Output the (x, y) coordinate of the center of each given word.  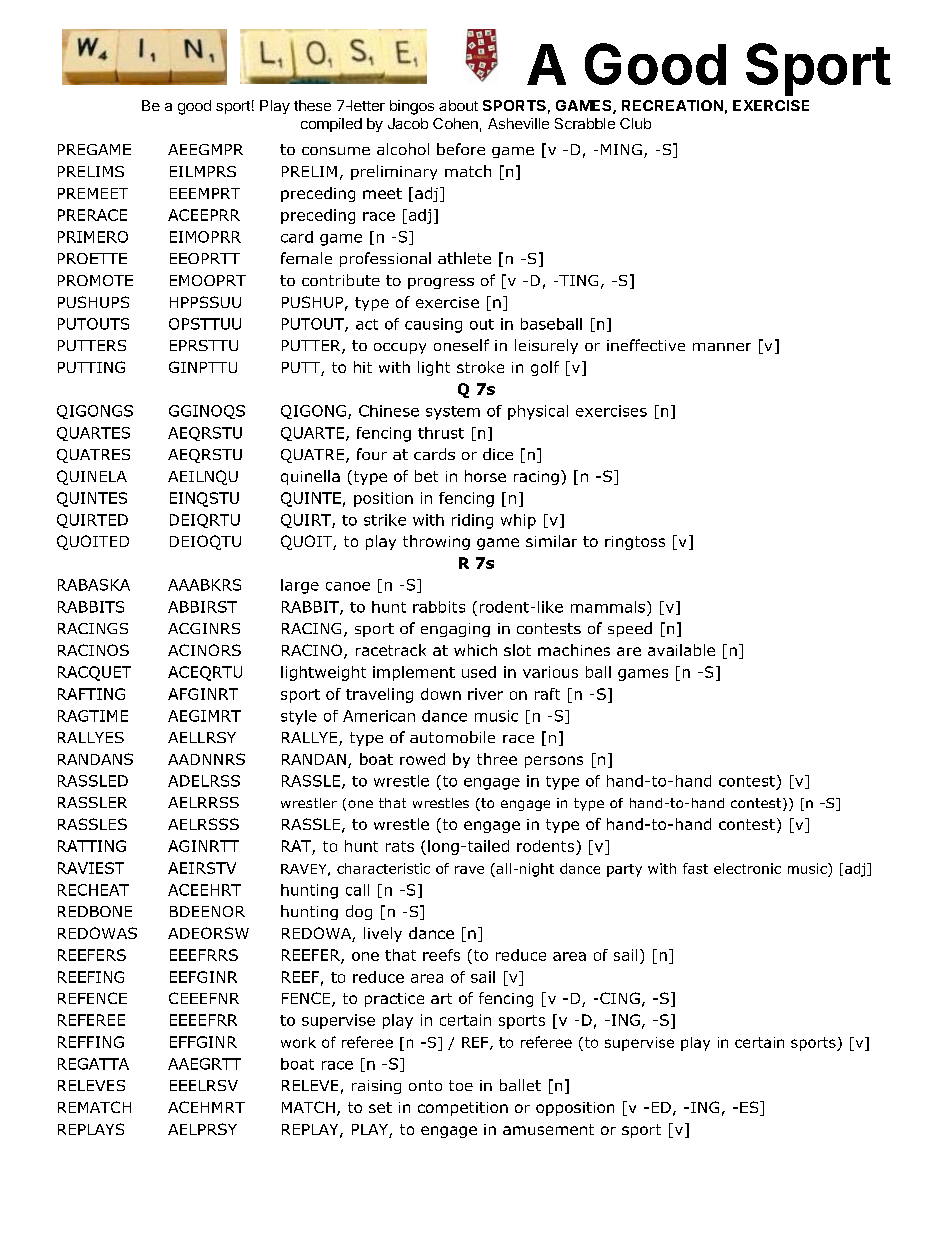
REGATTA (93, 1064)
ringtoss (635, 543)
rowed (422, 759)
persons (554, 762)
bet (426, 476)
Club (635, 123)
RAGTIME (93, 716)
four (372, 454)
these (312, 105)
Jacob (408, 123)
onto (425, 1085)
